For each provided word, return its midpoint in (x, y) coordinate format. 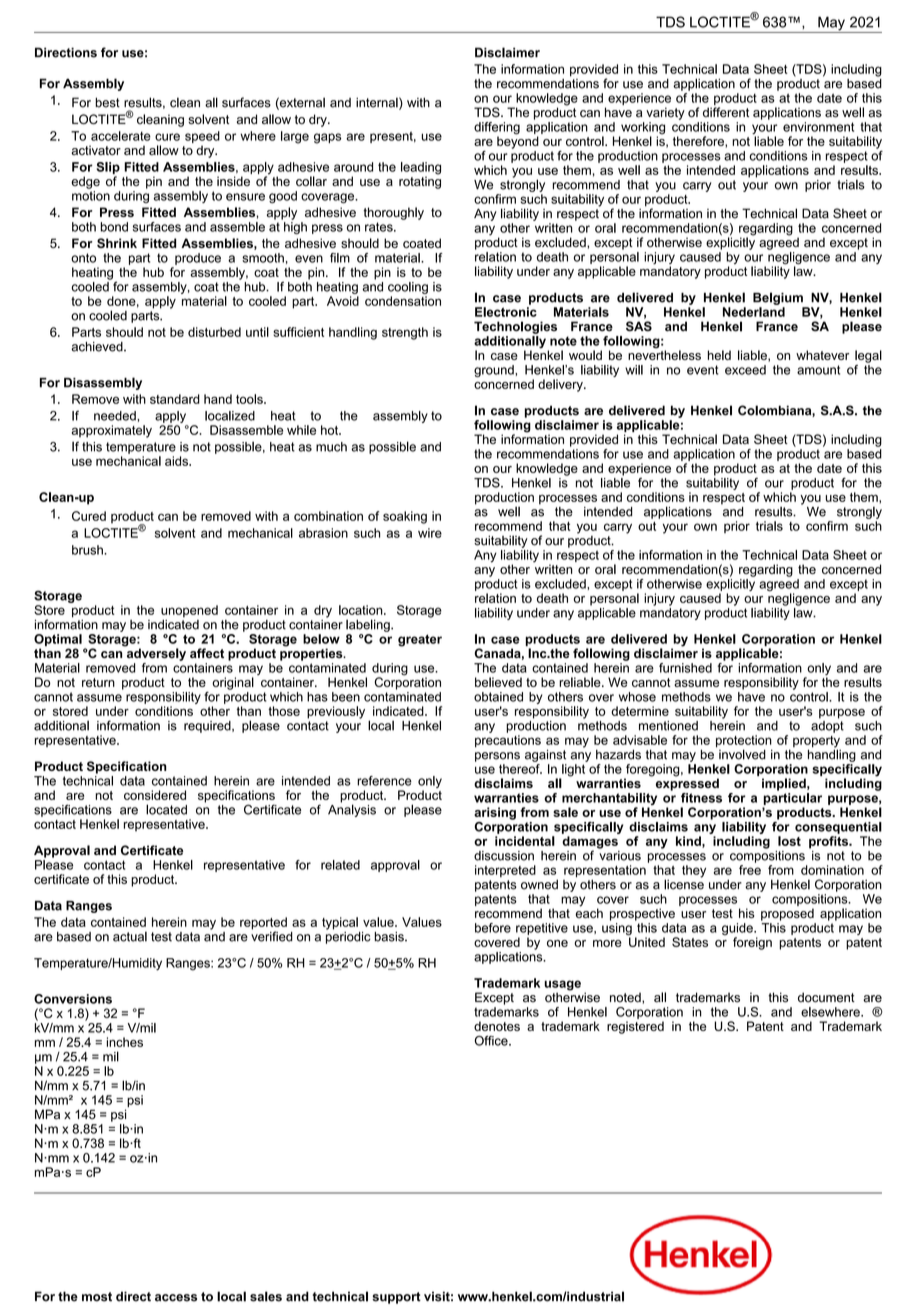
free (750, 870)
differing (497, 129)
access (176, 1298)
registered (635, 1027)
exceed (745, 370)
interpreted (505, 871)
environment (818, 127)
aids (177, 461)
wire (430, 533)
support (396, 1298)
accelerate (121, 136)
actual (130, 936)
